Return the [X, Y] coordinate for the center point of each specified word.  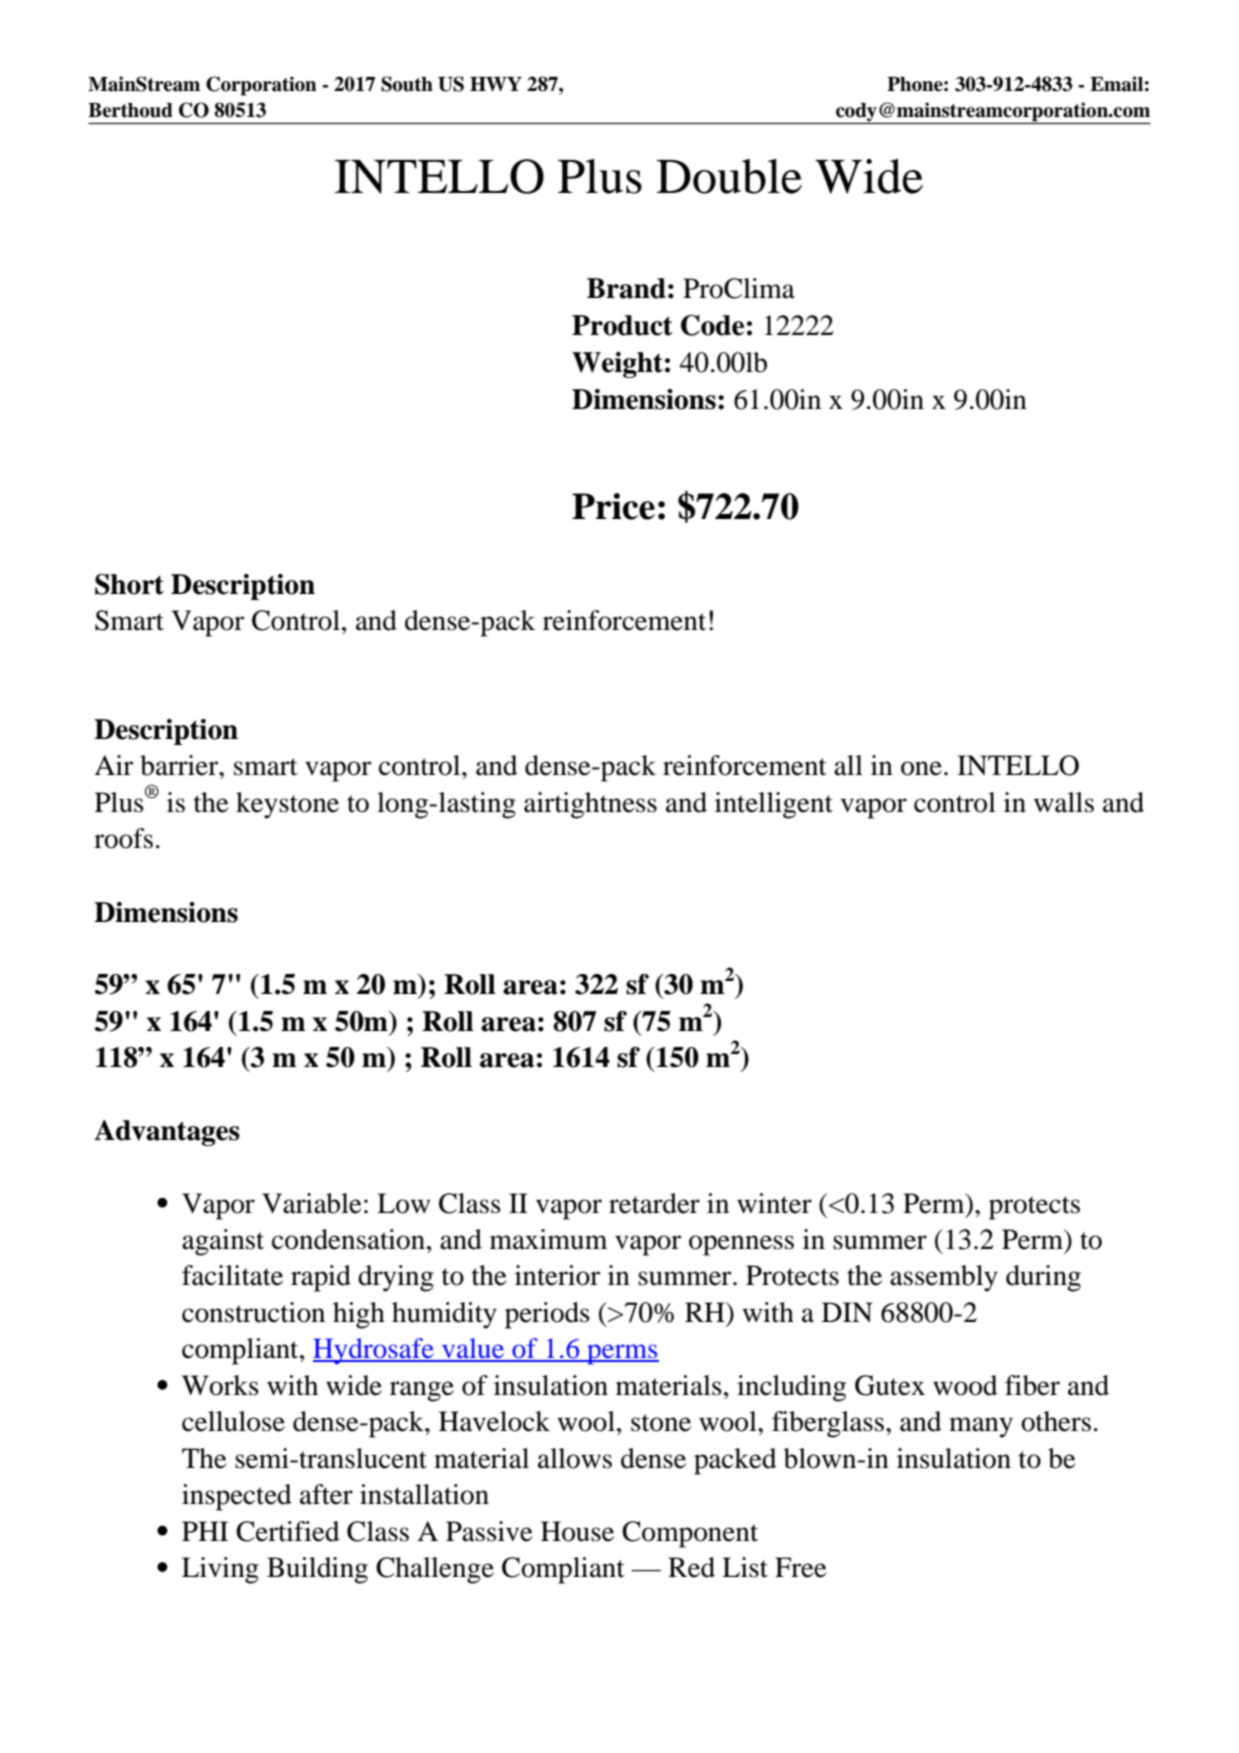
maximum [548, 1239]
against [223, 1242]
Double [729, 176]
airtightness [590, 805]
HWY [496, 84]
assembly [944, 1278]
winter [774, 1203]
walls [1064, 802]
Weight [617, 365]
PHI [205, 1531]
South [407, 84]
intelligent [774, 805]
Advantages [167, 1133]
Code [712, 325]
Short [129, 584]
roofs [123, 838]
